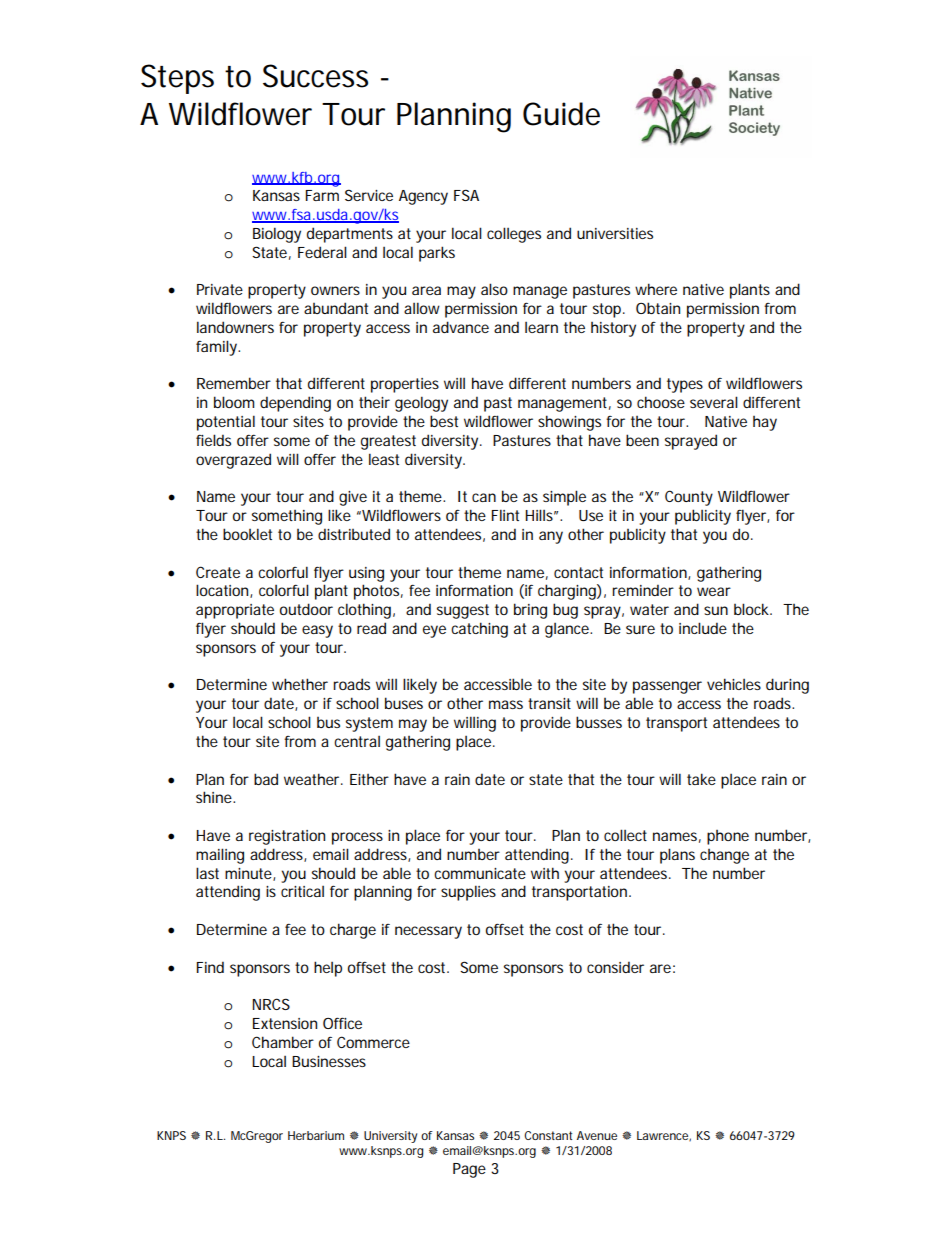 The image size is (952, 1233). I want to click on can, so click(484, 497).
